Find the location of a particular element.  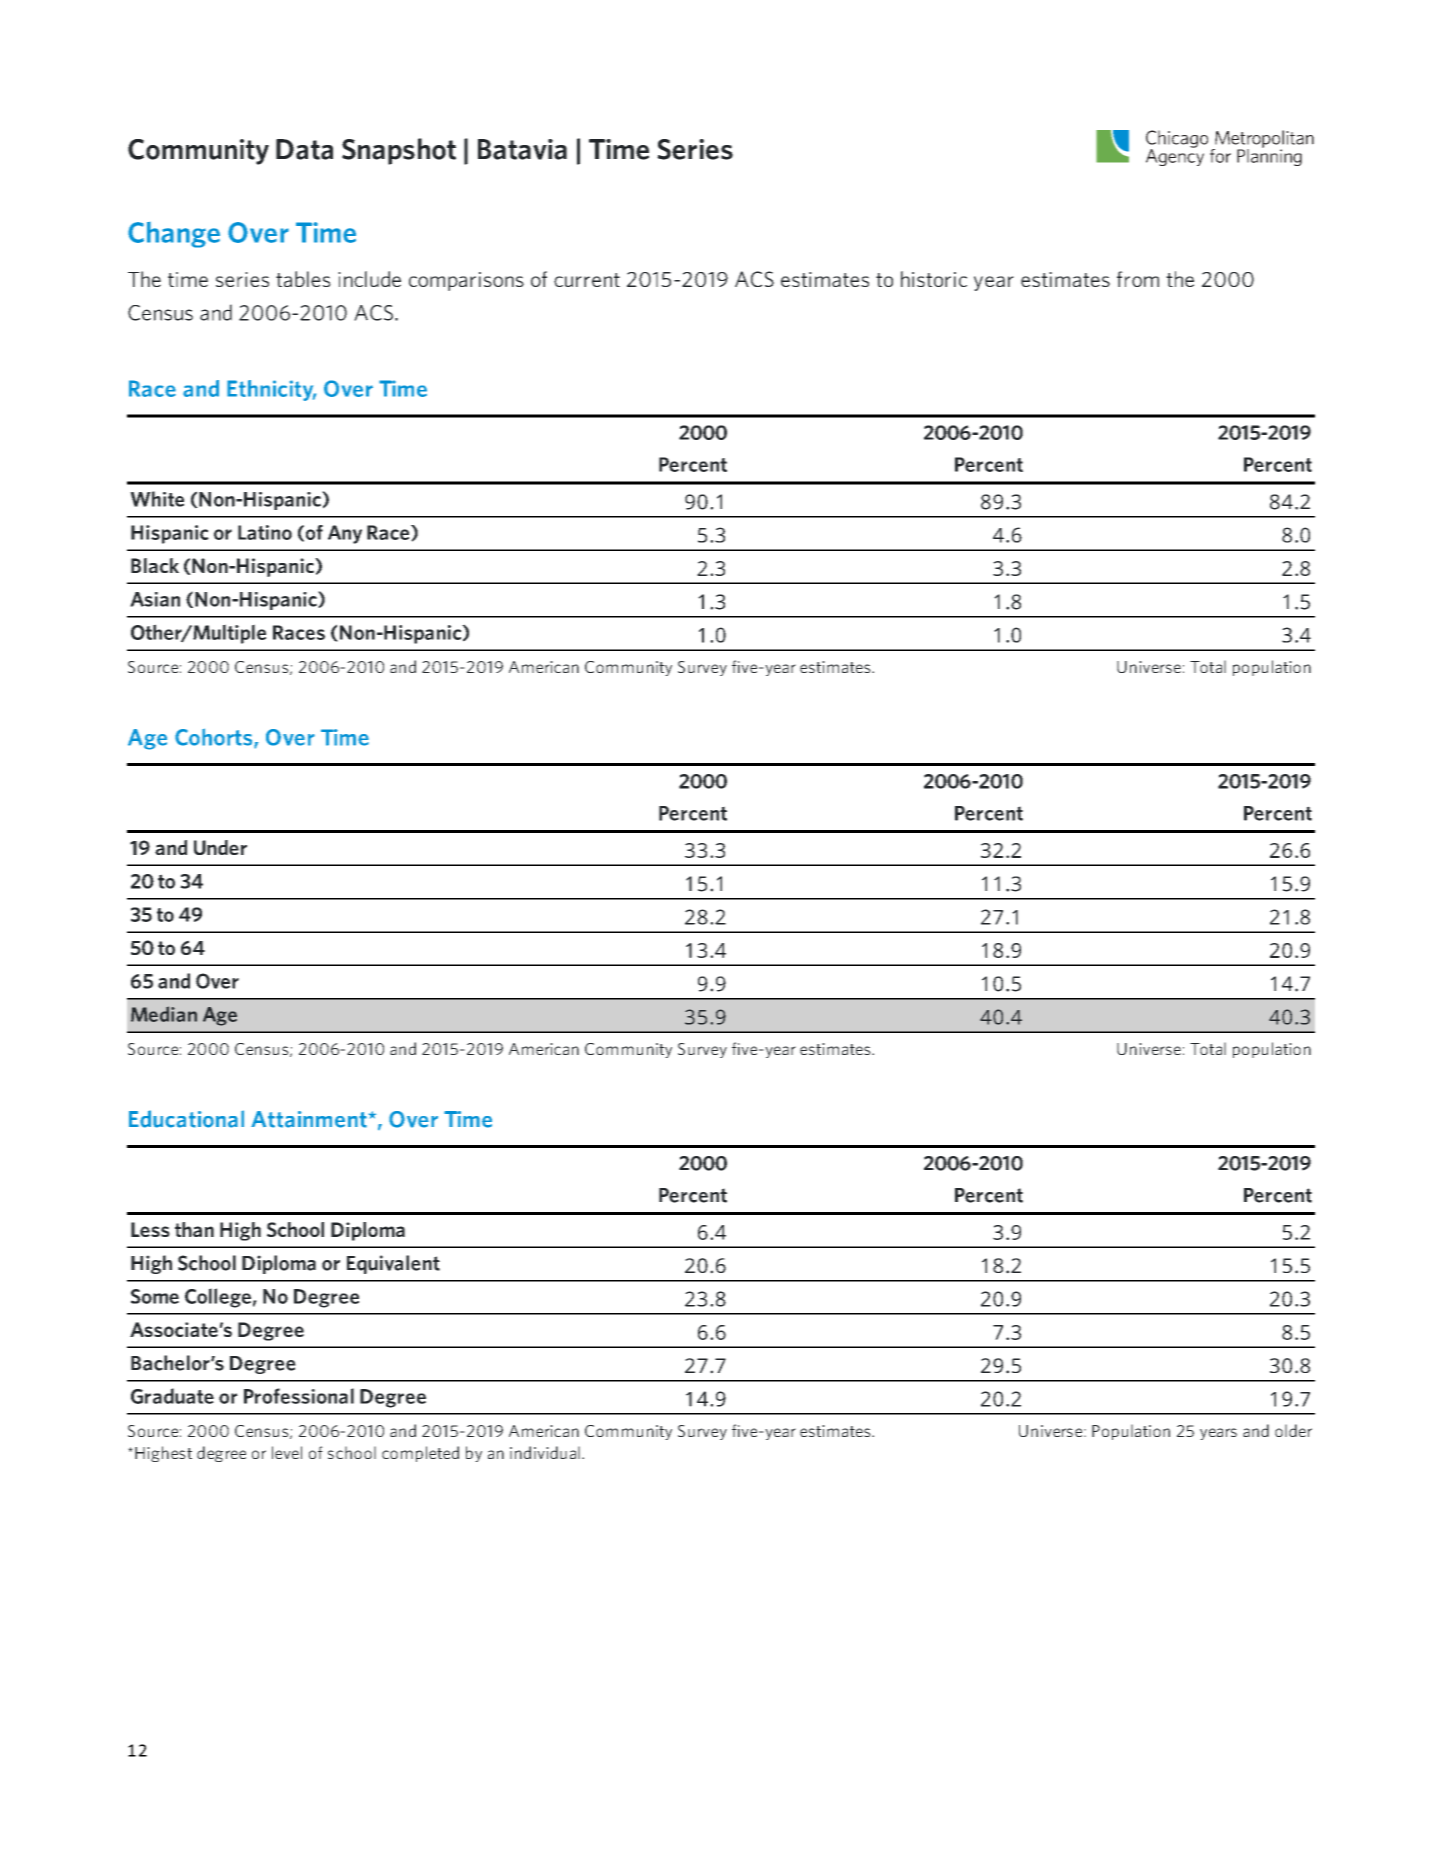

White is located at coordinates (157, 499).
